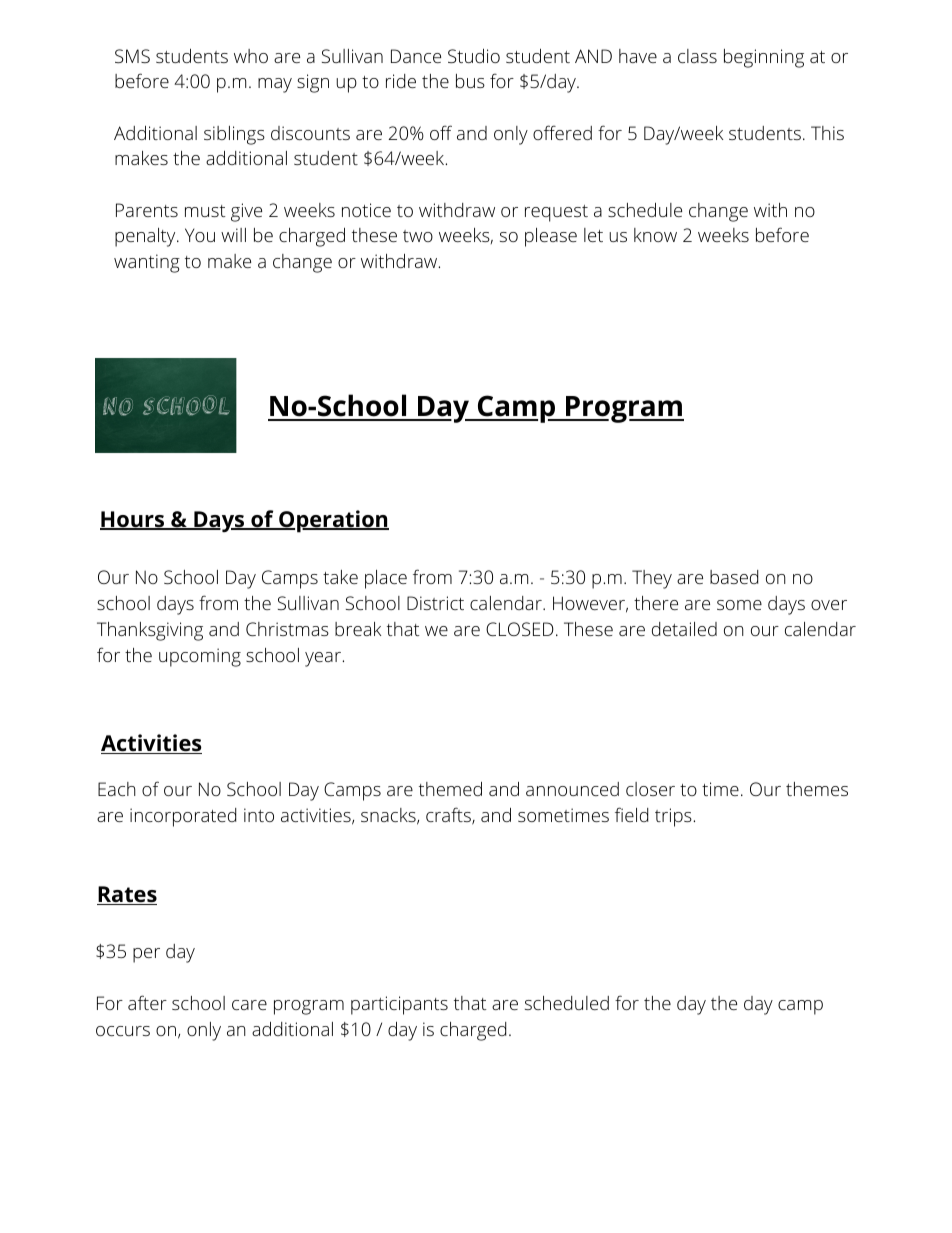 This image has width=952, height=1233. What do you see at coordinates (764, 58) in the image?
I see `beginning` at bounding box center [764, 58].
